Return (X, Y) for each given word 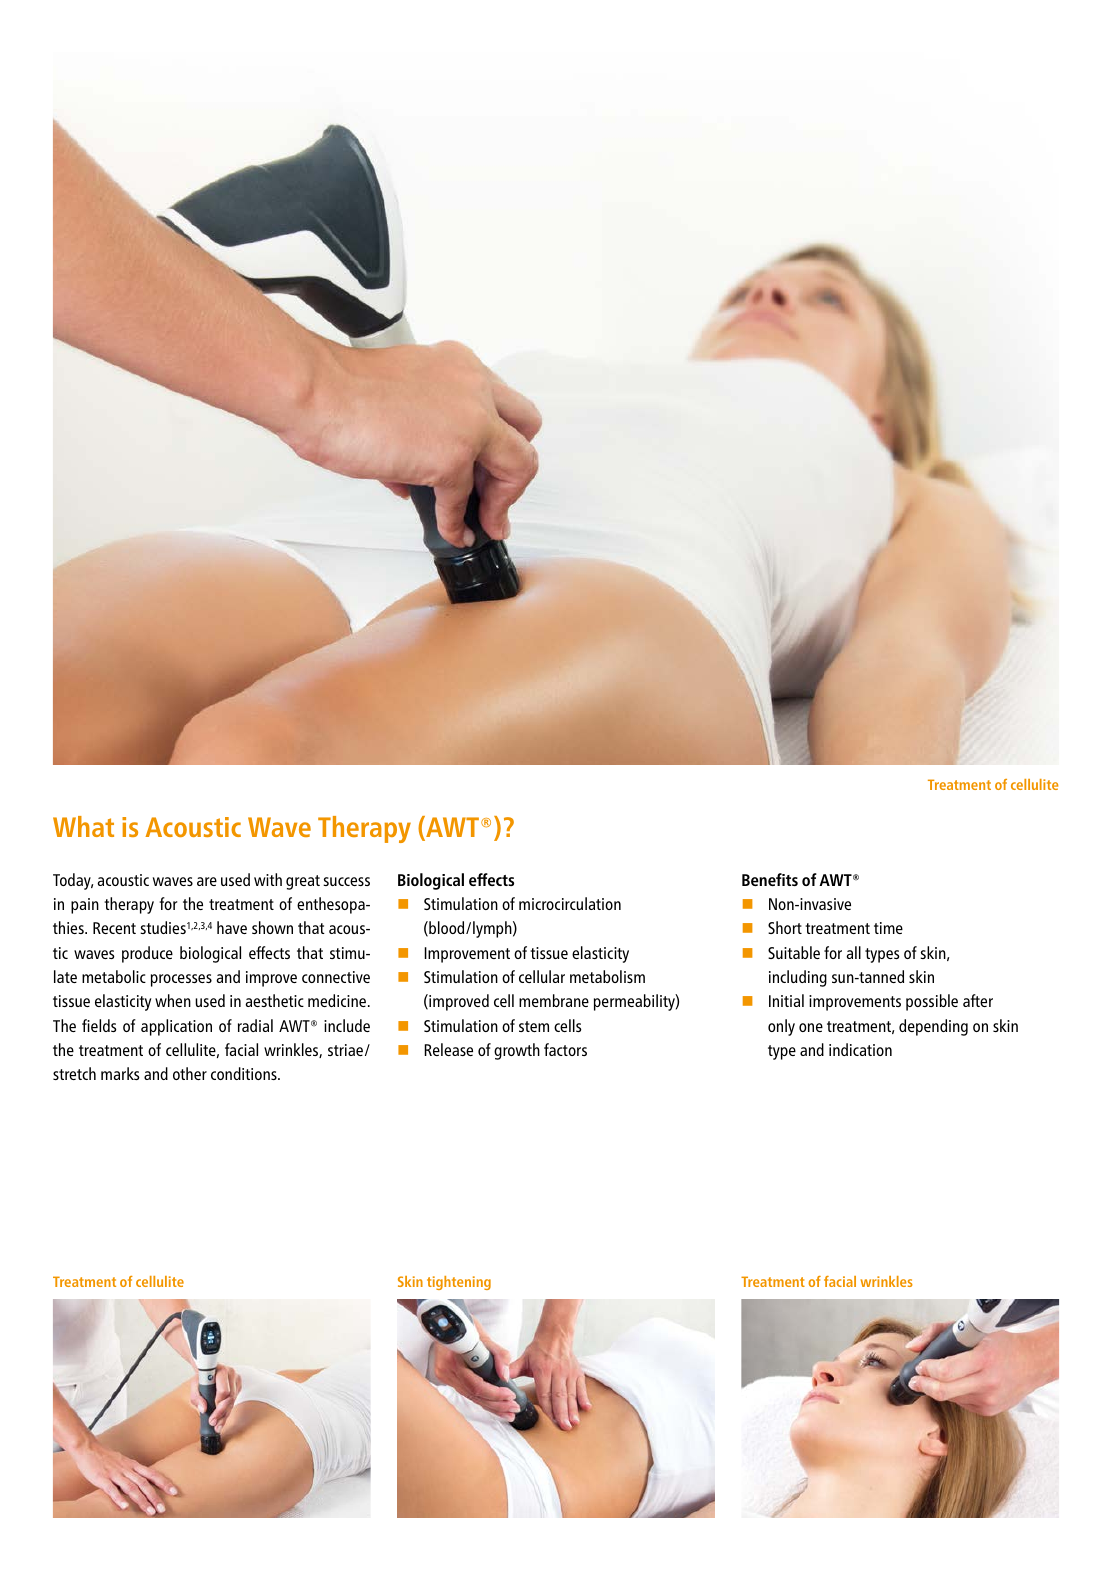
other (190, 1073)
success (346, 881)
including (798, 978)
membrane (554, 1000)
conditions (245, 1073)
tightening (459, 1283)
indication (860, 1049)
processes (181, 980)
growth (517, 1051)
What (83, 826)
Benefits (770, 879)
